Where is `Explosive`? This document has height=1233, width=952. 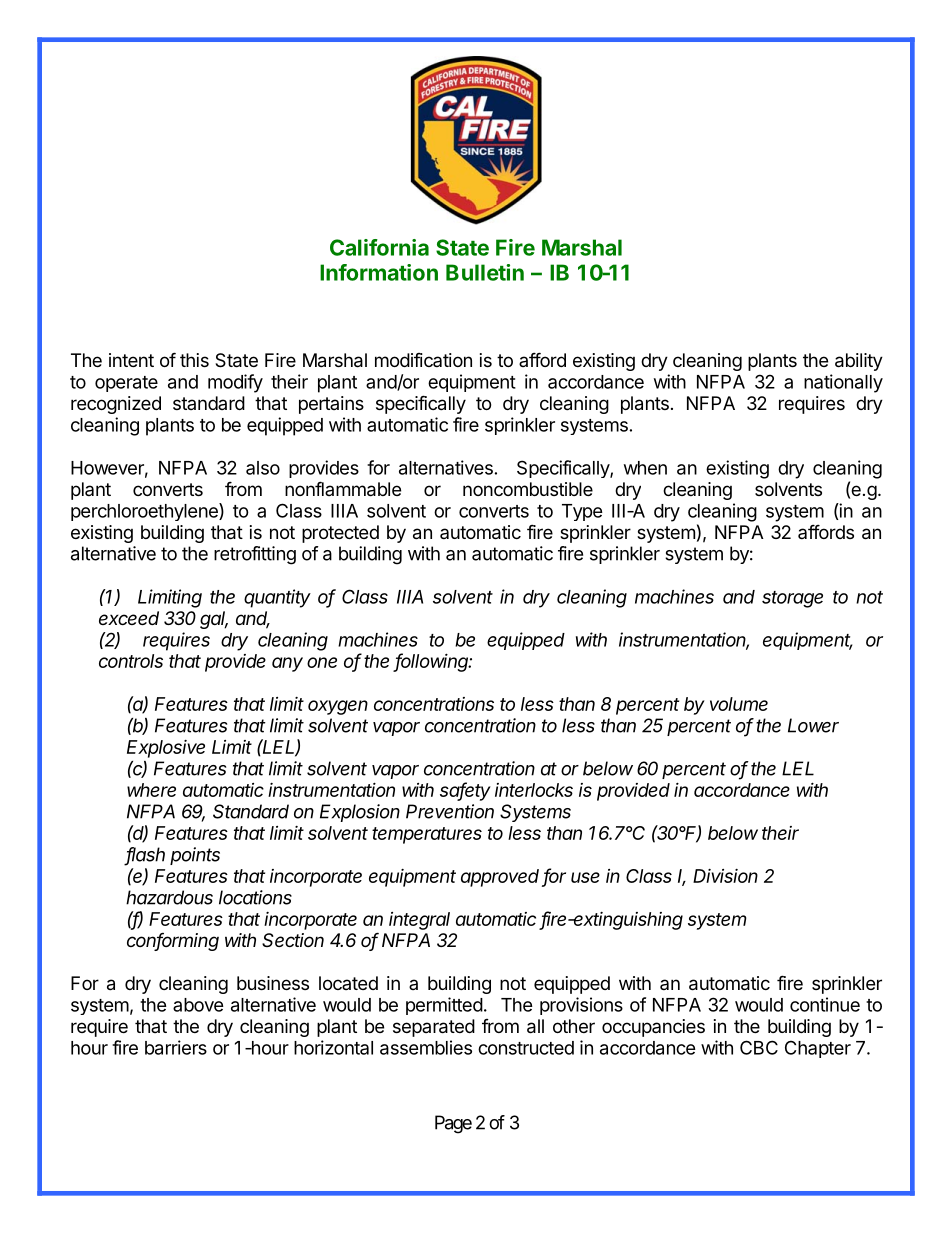
Explosive is located at coordinates (166, 749).
